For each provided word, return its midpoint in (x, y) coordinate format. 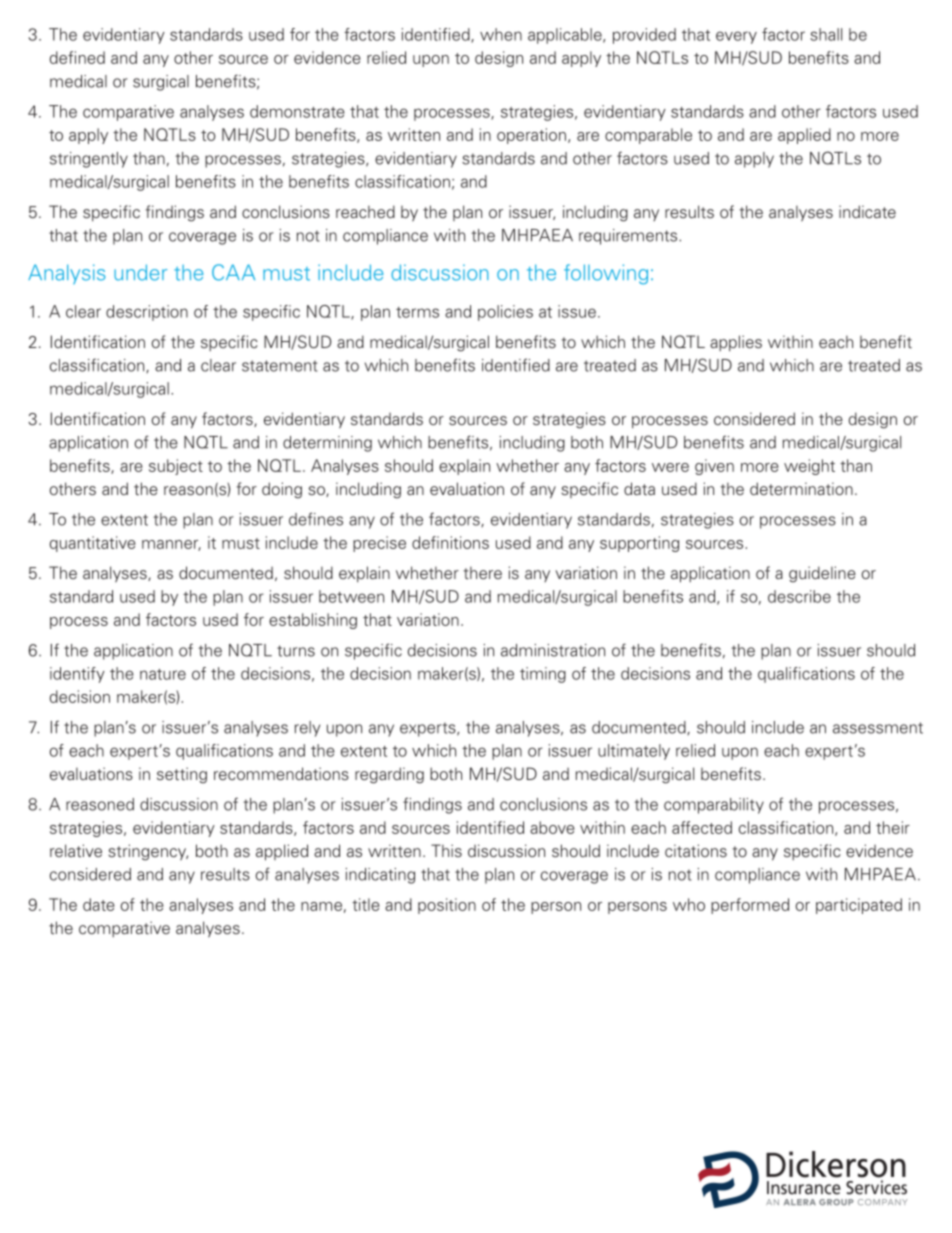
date (98, 904)
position (447, 906)
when (501, 34)
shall (826, 34)
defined (77, 57)
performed (750, 906)
